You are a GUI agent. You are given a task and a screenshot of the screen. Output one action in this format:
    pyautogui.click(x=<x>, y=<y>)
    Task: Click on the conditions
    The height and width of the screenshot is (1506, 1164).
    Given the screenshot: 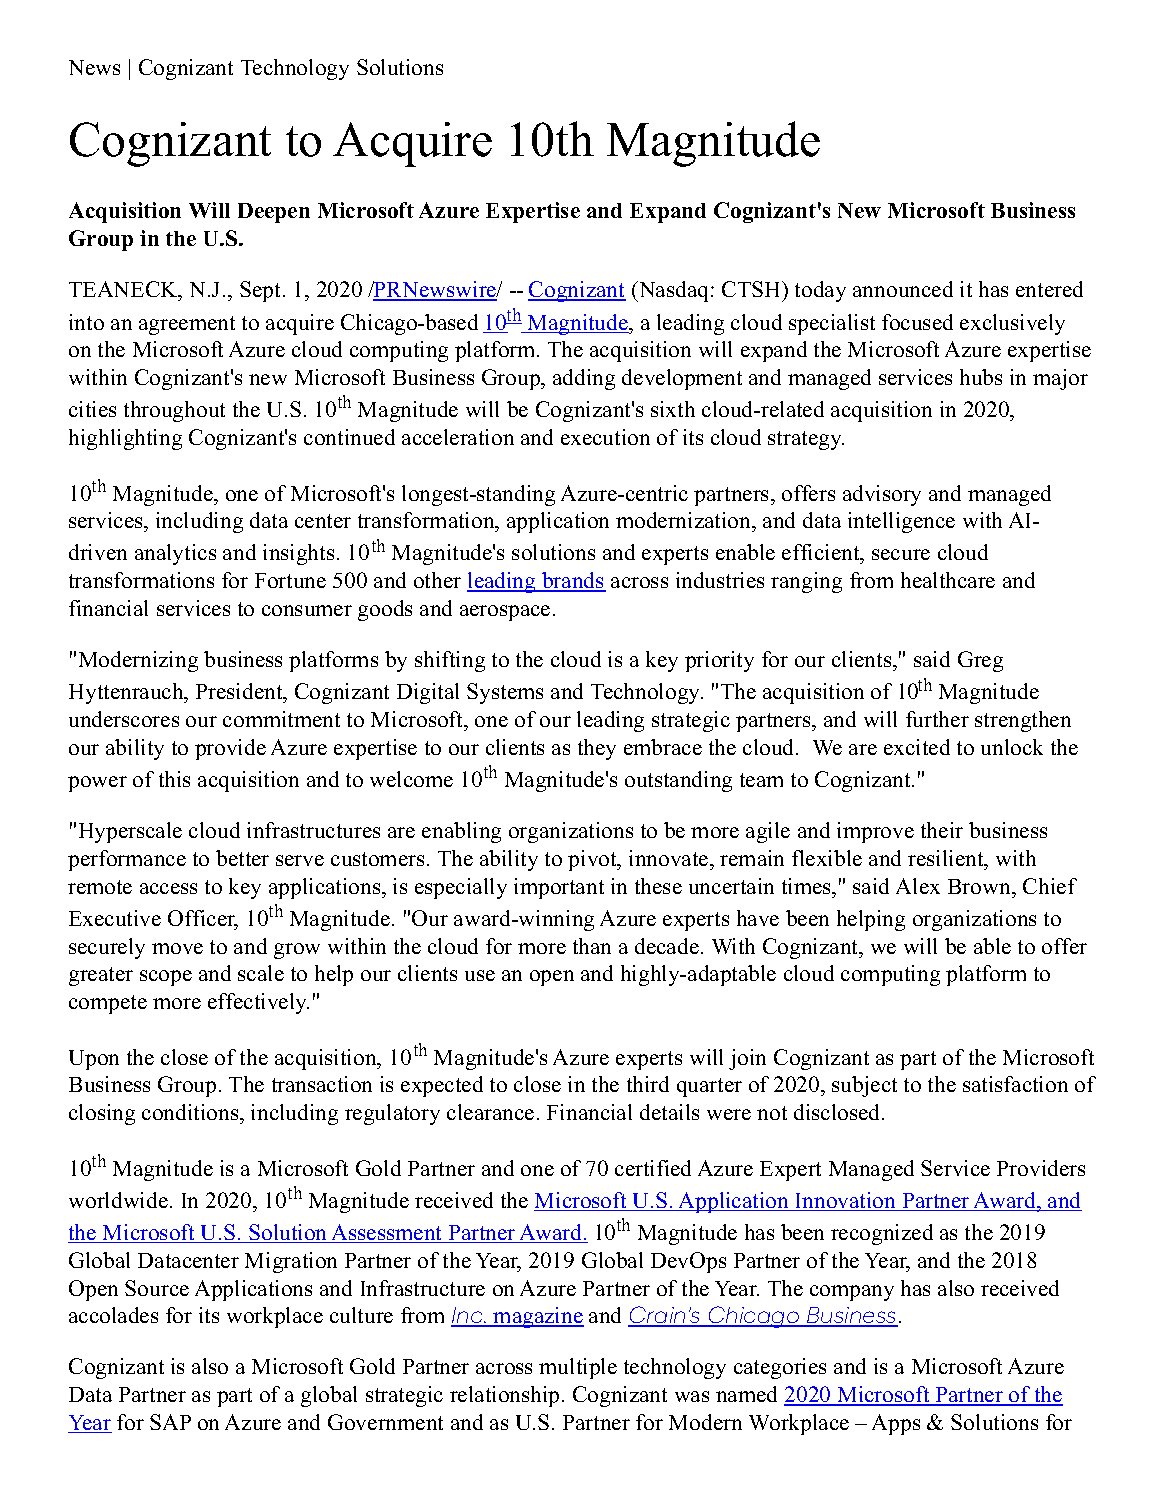 What is the action you would take?
    pyautogui.click(x=191, y=1112)
